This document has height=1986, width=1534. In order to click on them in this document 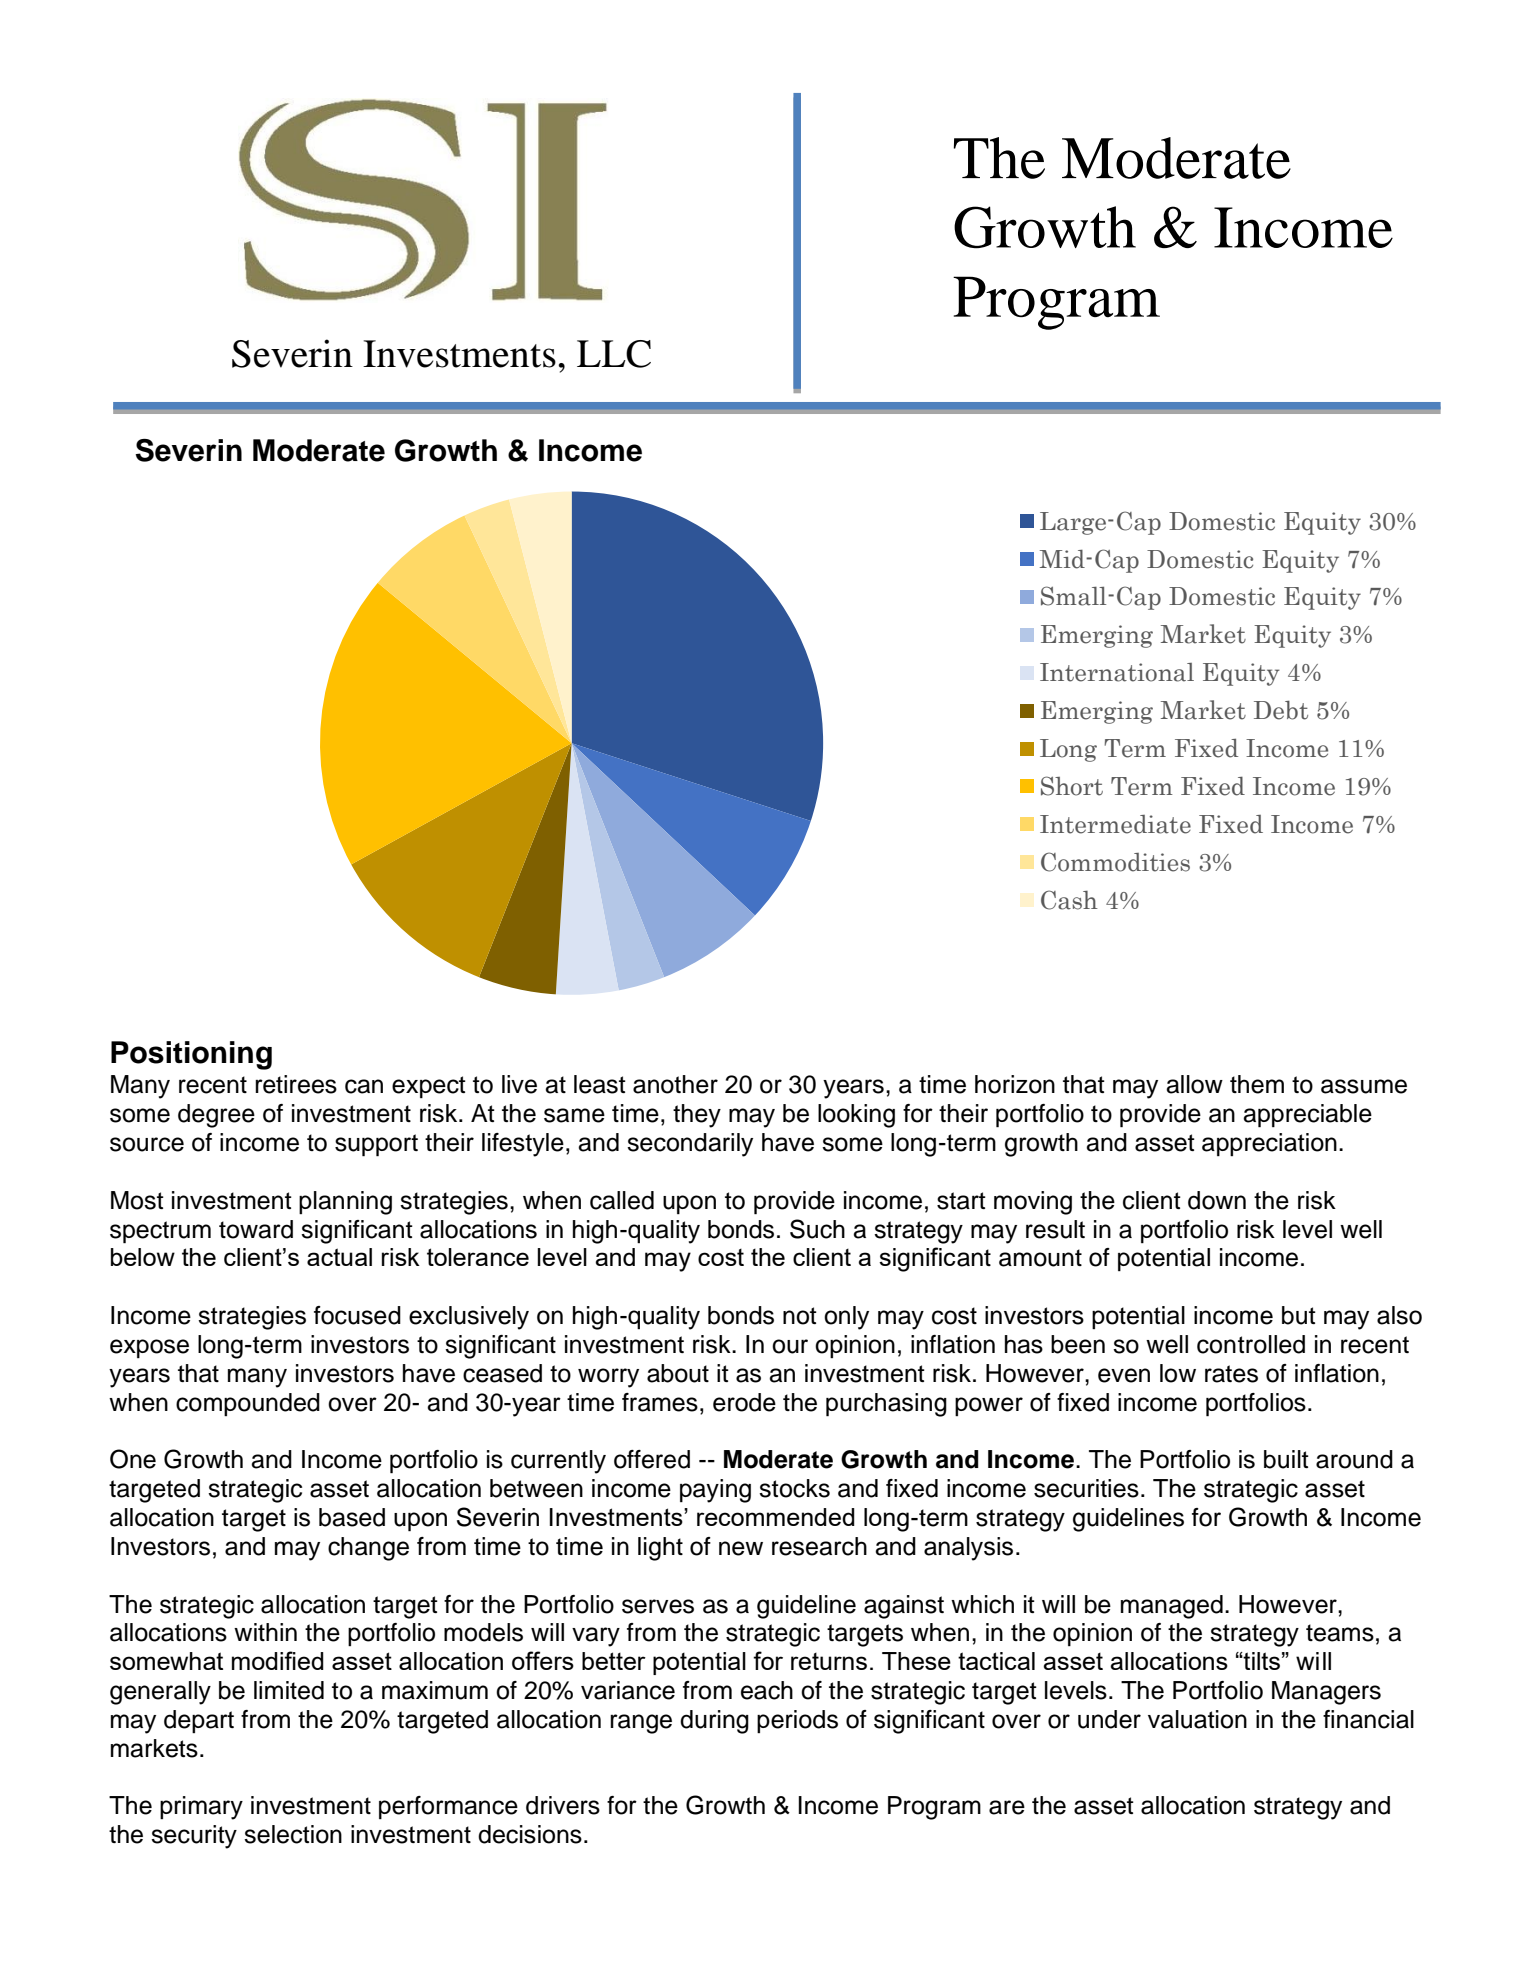, I will do `click(1257, 1084)`.
